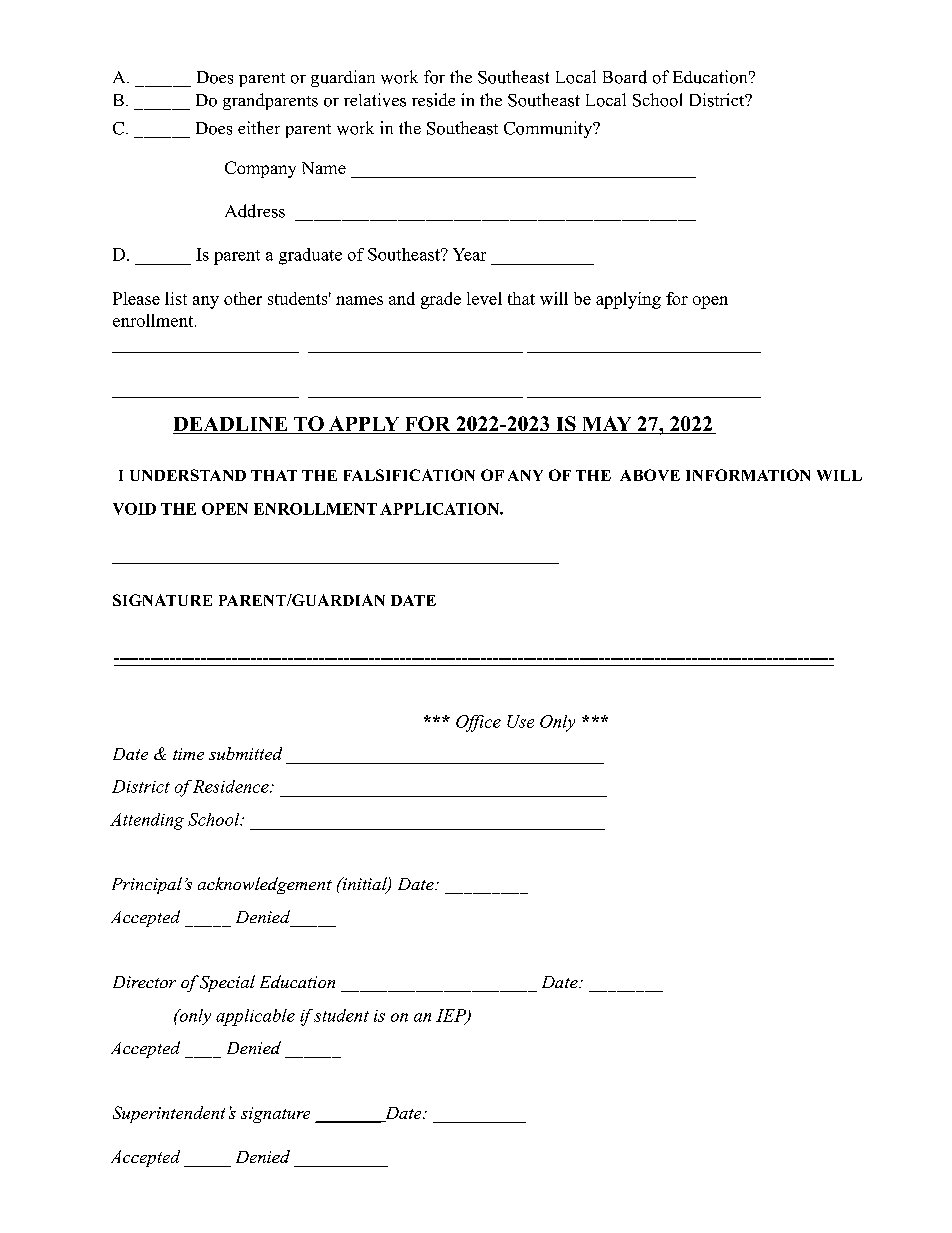 The image size is (952, 1233). I want to click on DEADLINE, so click(231, 425).
